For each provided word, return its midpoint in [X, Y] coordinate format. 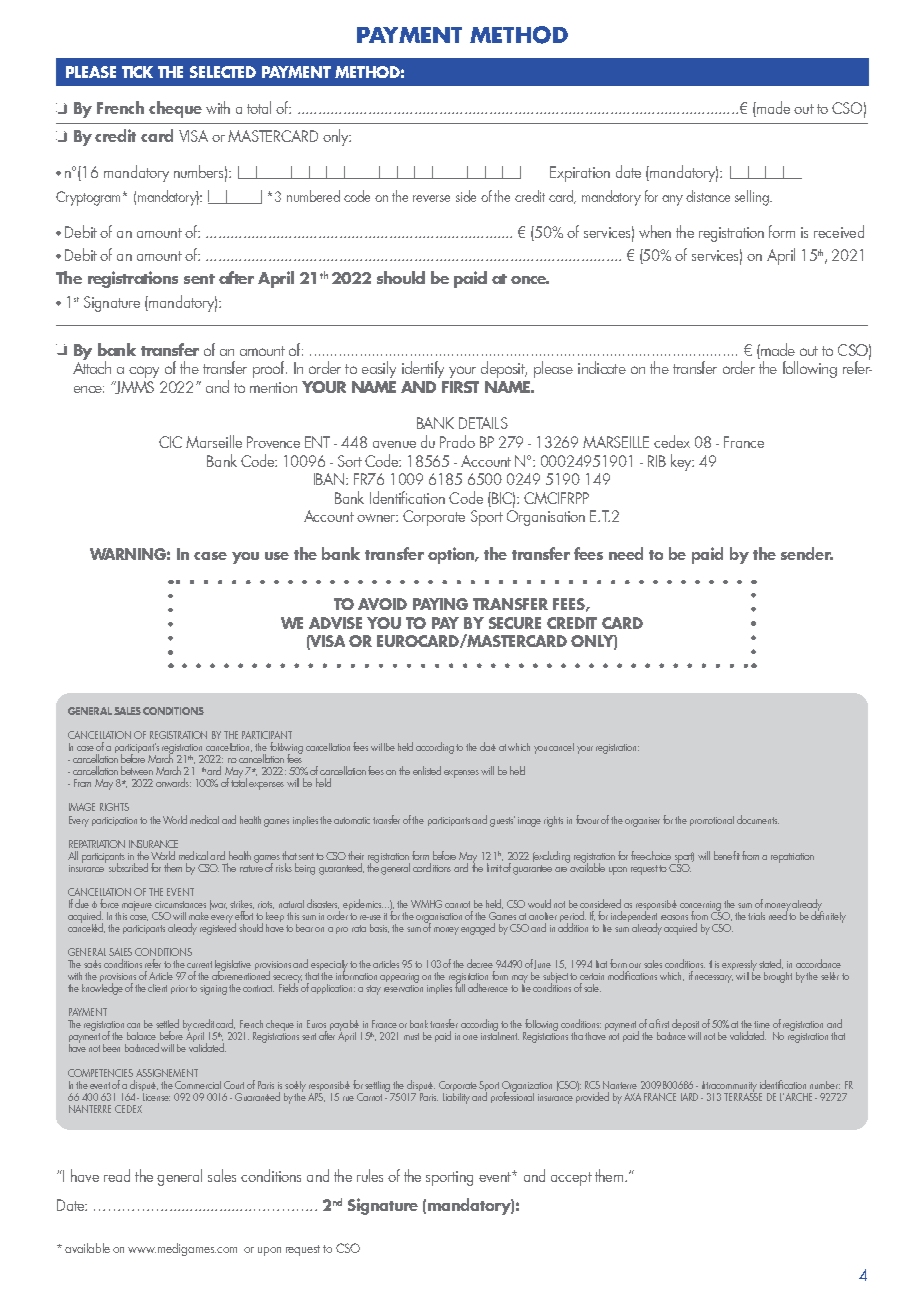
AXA [632, 1097]
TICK [137, 72]
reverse [431, 198]
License [156, 1095]
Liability [456, 1097]
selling [753, 198]
